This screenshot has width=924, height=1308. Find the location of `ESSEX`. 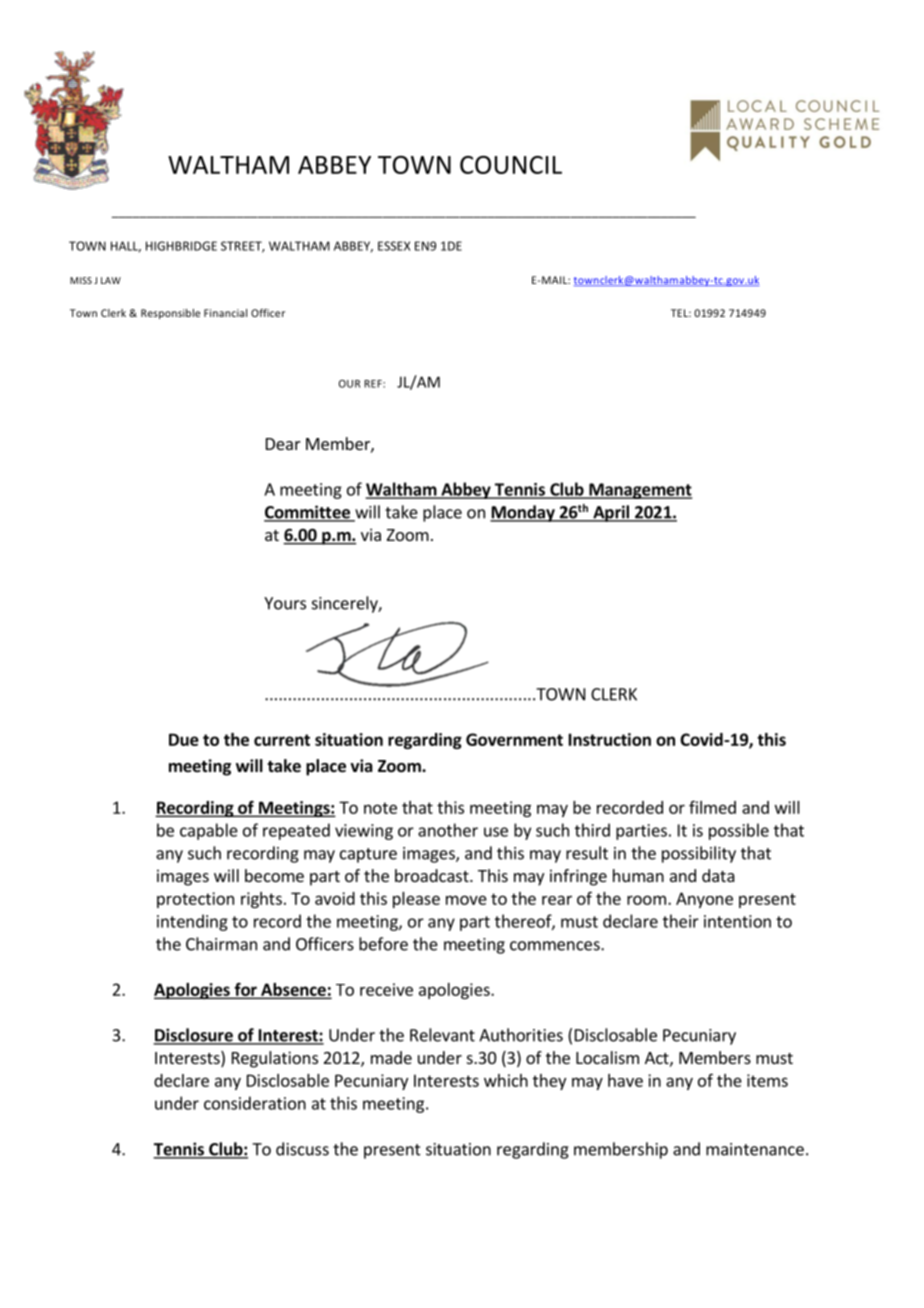

ESSEX is located at coordinates (394, 246).
